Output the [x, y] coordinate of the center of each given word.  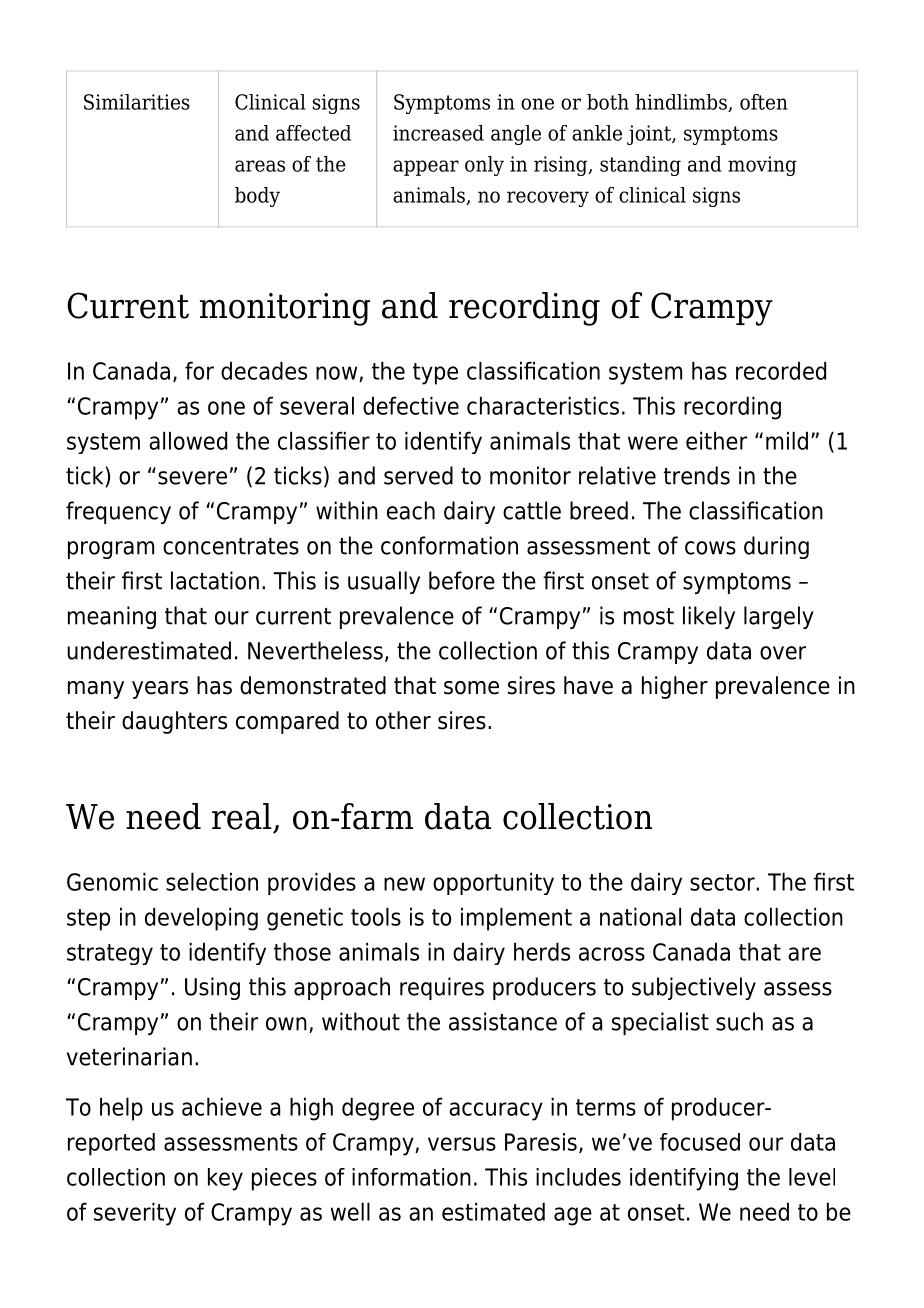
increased [438, 133]
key [225, 1179]
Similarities [137, 102]
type [435, 374]
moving [762, 166]
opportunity [493, 883]
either [716, 440]
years [160, 690]
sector [723, 882]
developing [201, 919]
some [471, 688]
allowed [188, 440]
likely [709, 617]
